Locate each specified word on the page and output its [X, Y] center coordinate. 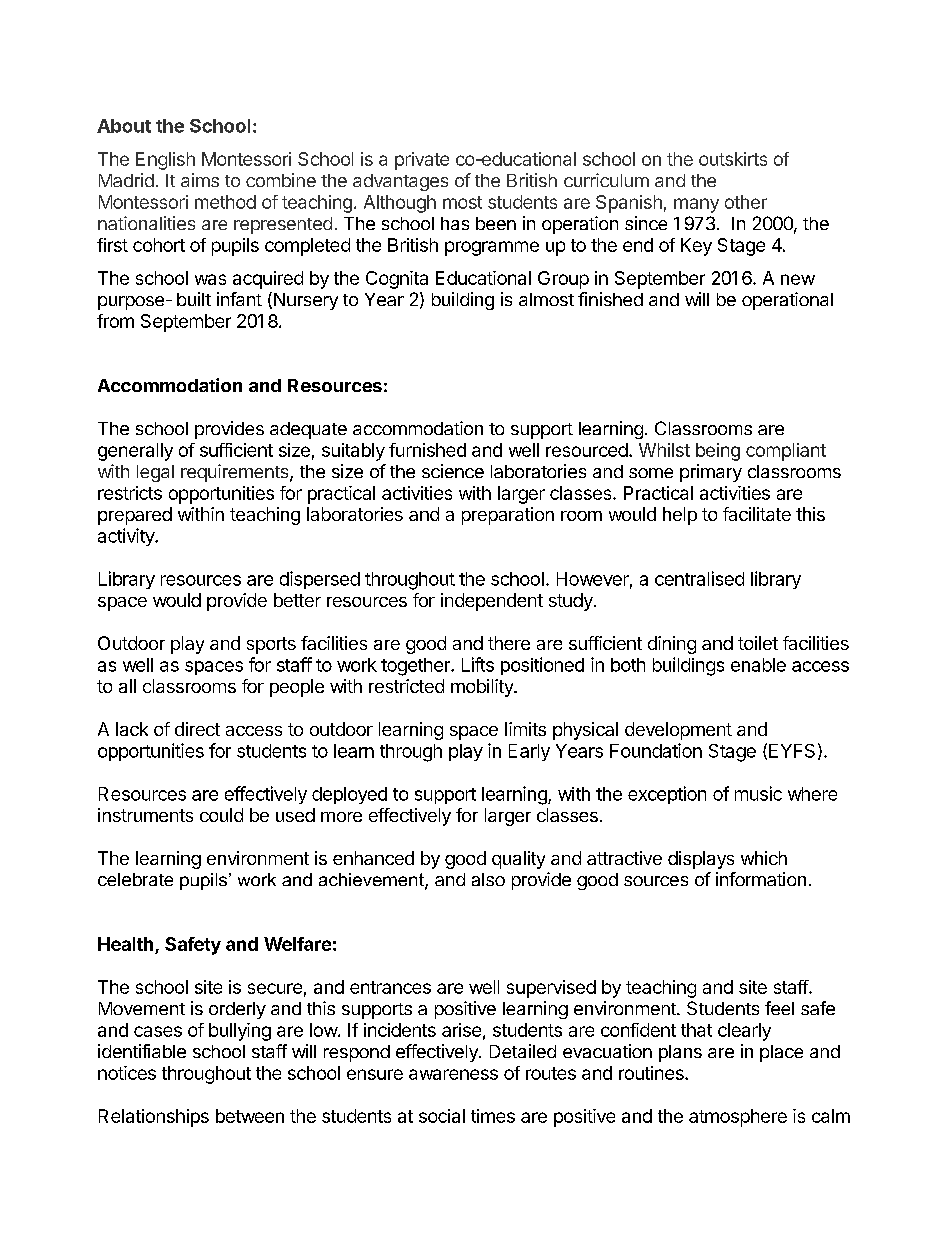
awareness [453, 1074]
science [453, 471]
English [165, 161]
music [758, 793]
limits [525, 729]
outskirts [733, 159]
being [718, 452]
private [422, 161]
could [221, 815]
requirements [236, 473]
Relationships [154, 1118]
